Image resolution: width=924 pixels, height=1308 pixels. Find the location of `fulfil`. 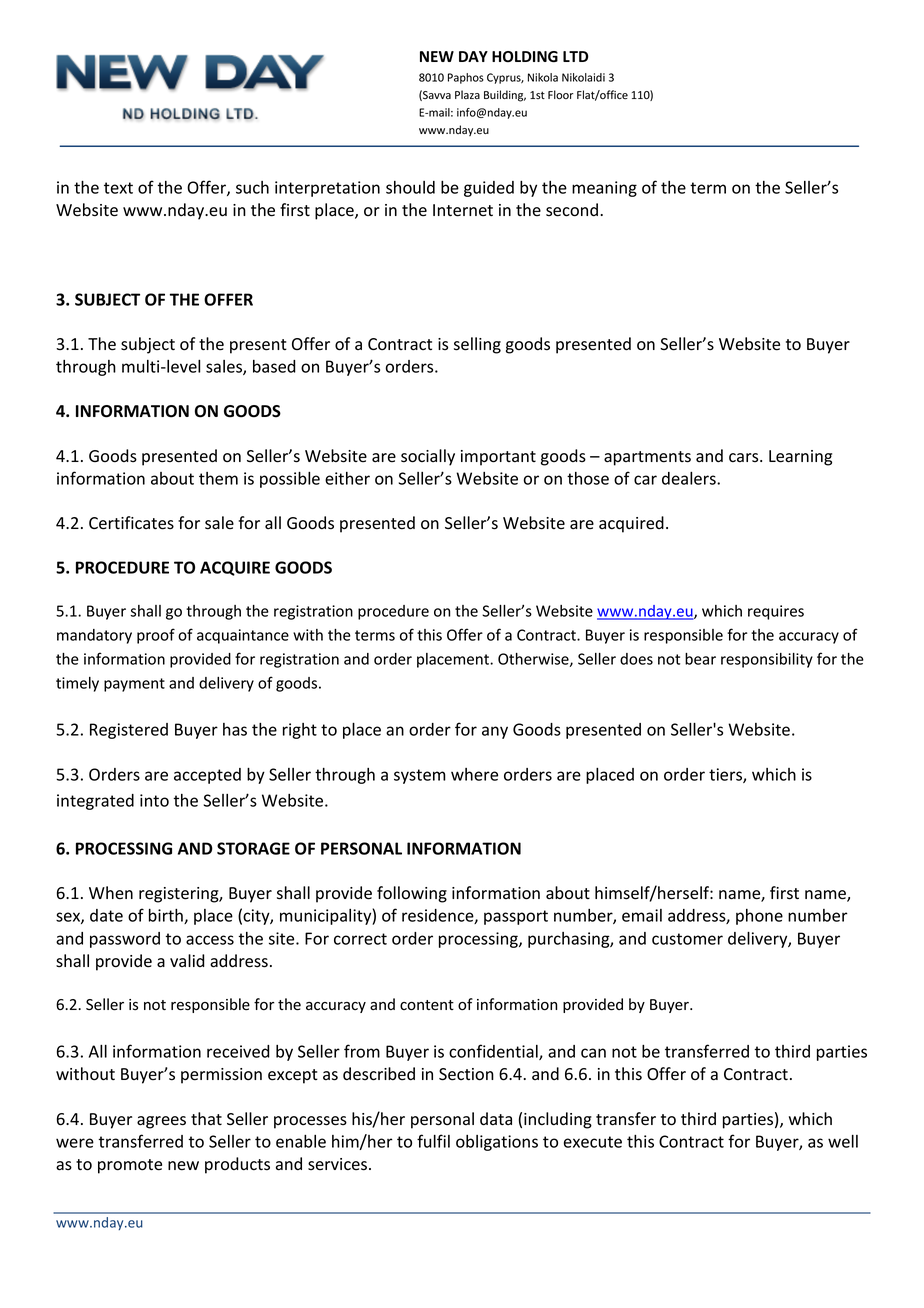

fulfil is located at coordinates (433, 1141).
